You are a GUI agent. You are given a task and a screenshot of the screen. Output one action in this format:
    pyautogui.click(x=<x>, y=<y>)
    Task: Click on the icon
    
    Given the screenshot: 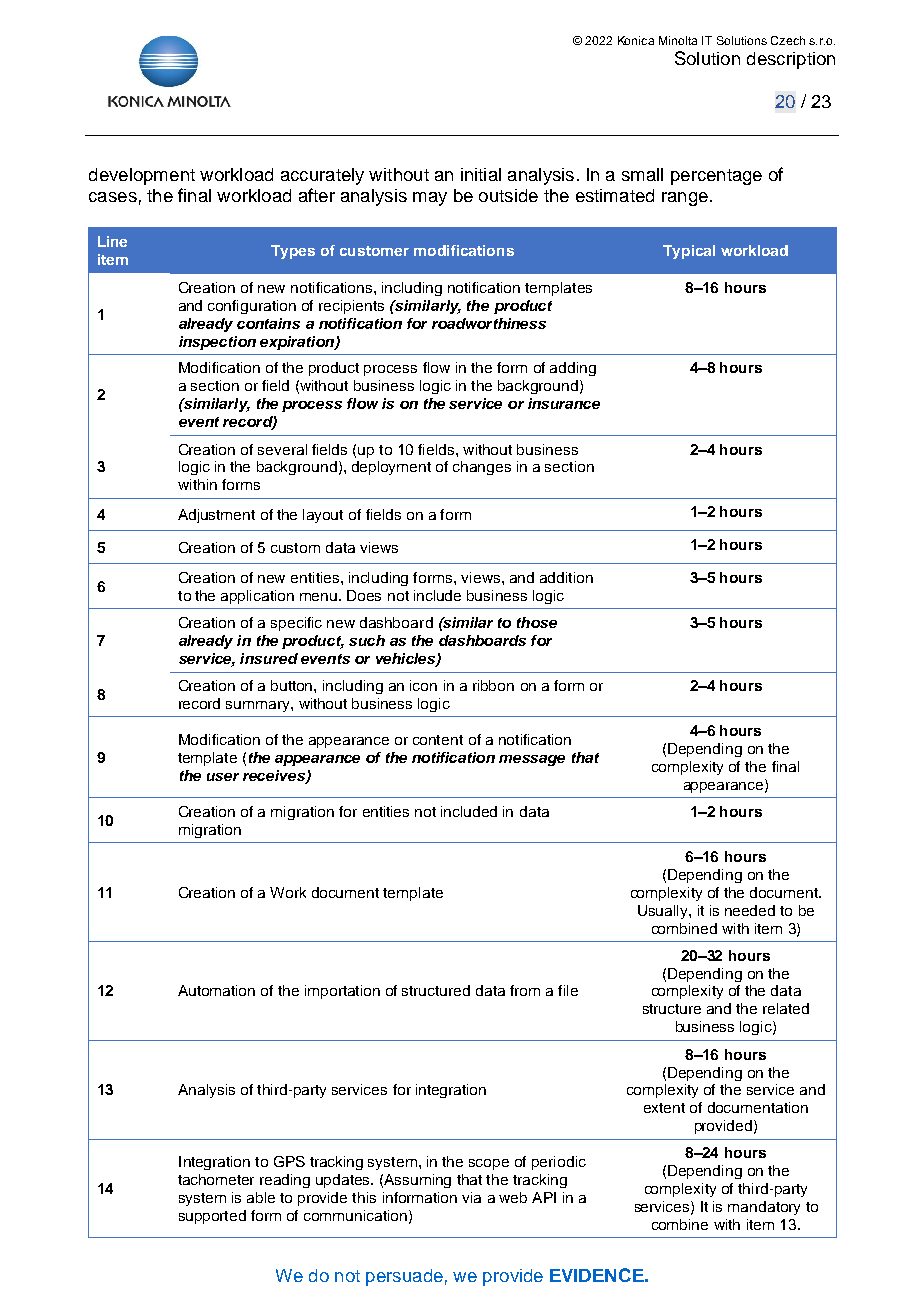 What is the action you would take?
    pyautogui.click(x=423, y=685)
